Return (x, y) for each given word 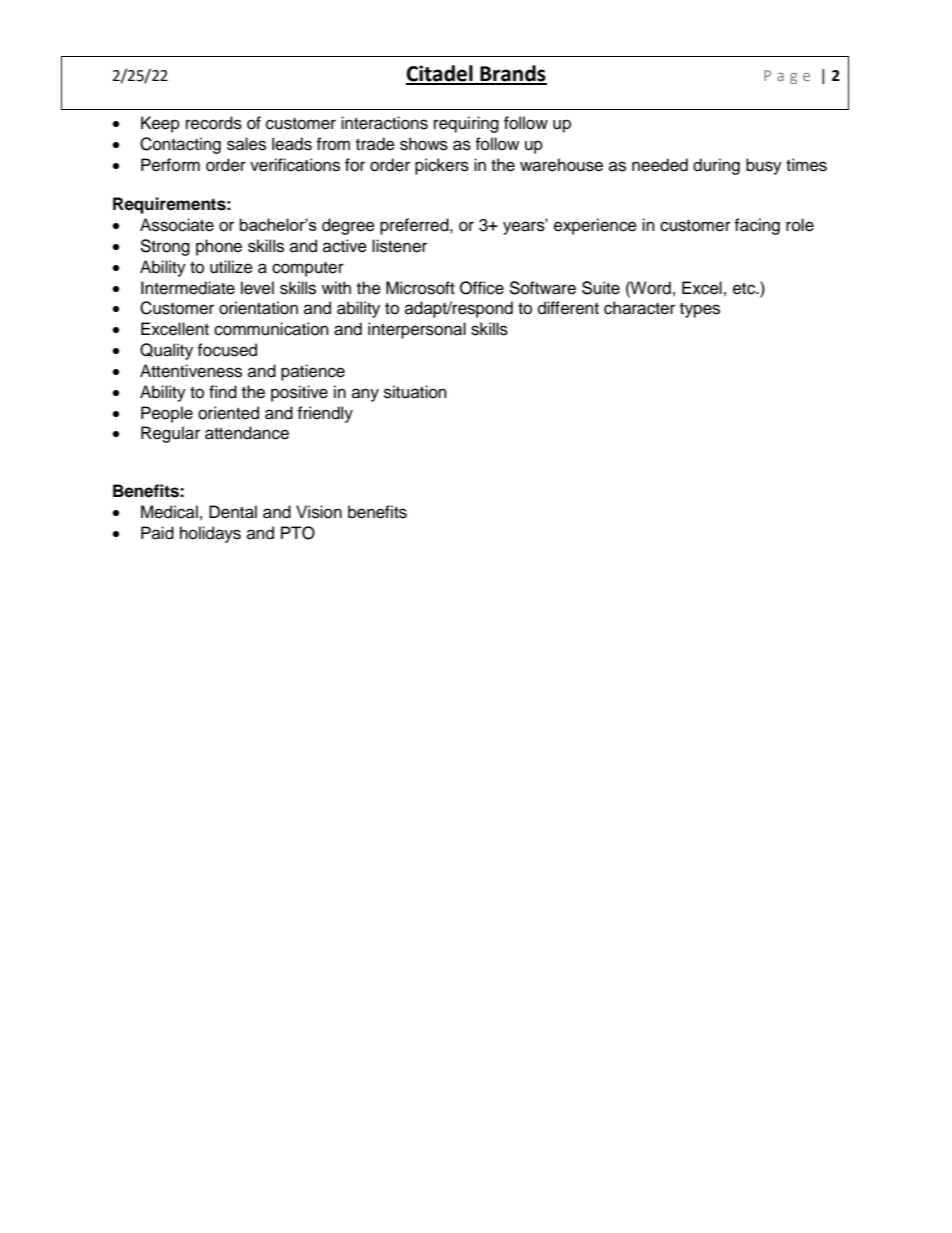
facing (757, 226)
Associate (177, 225)
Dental (233, 512)
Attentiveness (191, 371)
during (716, 166)
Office (482, 288)
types (700, 310)
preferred (415, 226)
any (365, 395)
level (257, 288)
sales (246, 144)
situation (415, 392)
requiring (466, 124)
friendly (325, 414)
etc (745, 289)
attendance (247, 433)
